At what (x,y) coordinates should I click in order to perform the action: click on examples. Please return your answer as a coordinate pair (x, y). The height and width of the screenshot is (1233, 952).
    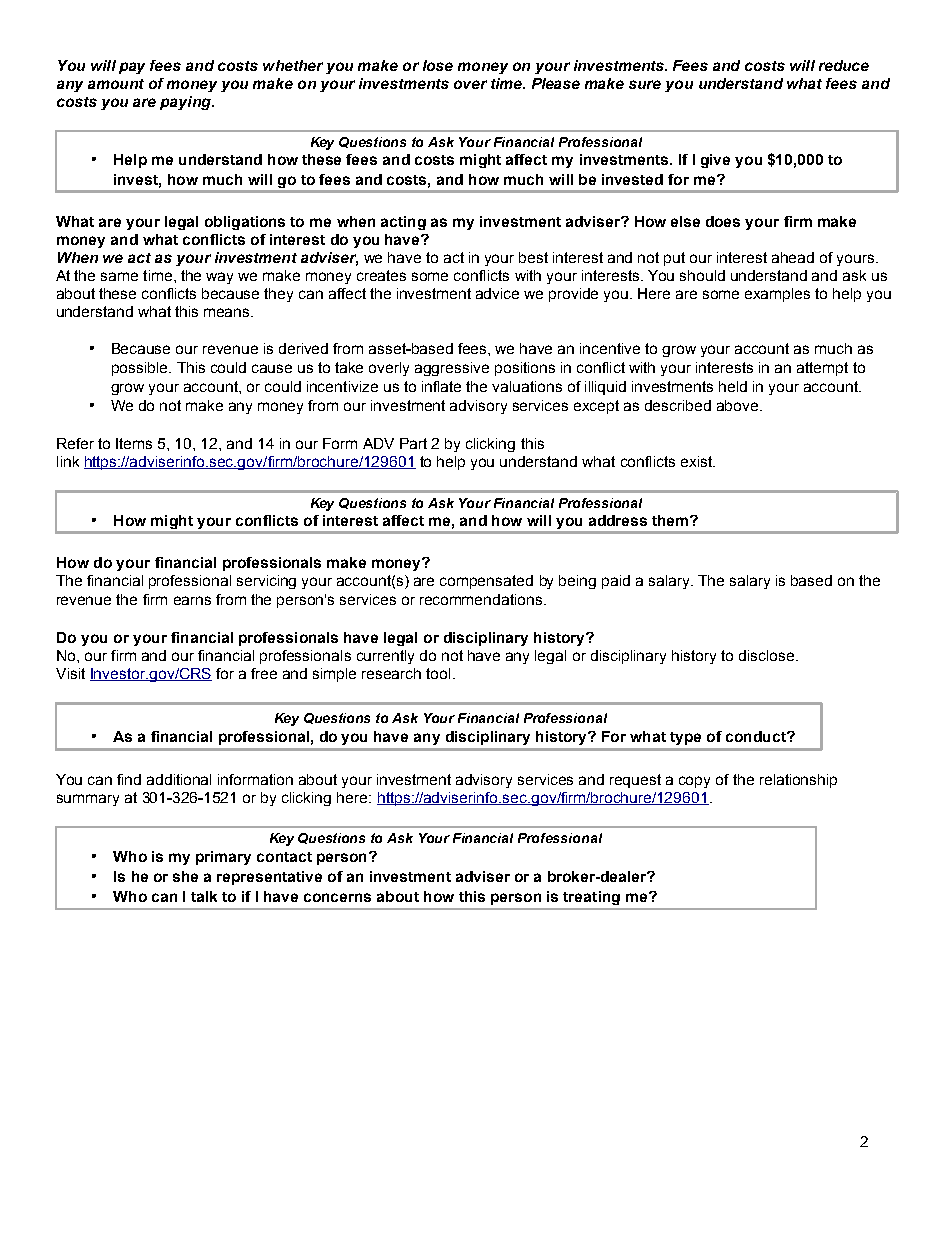
    Looking at the image, I should click on (777, 295).
